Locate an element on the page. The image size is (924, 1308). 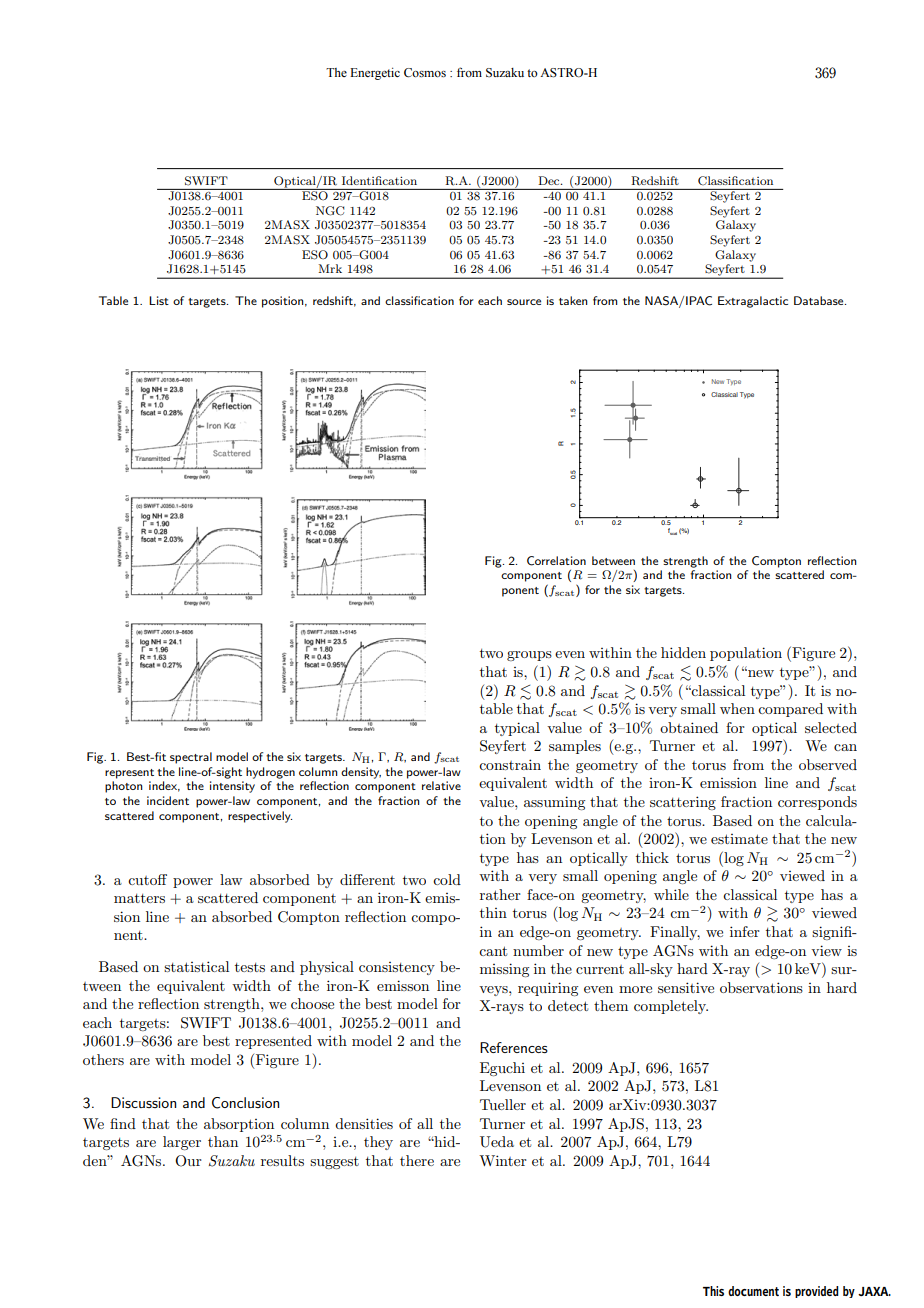
source is located at coordinates (524, 302).
